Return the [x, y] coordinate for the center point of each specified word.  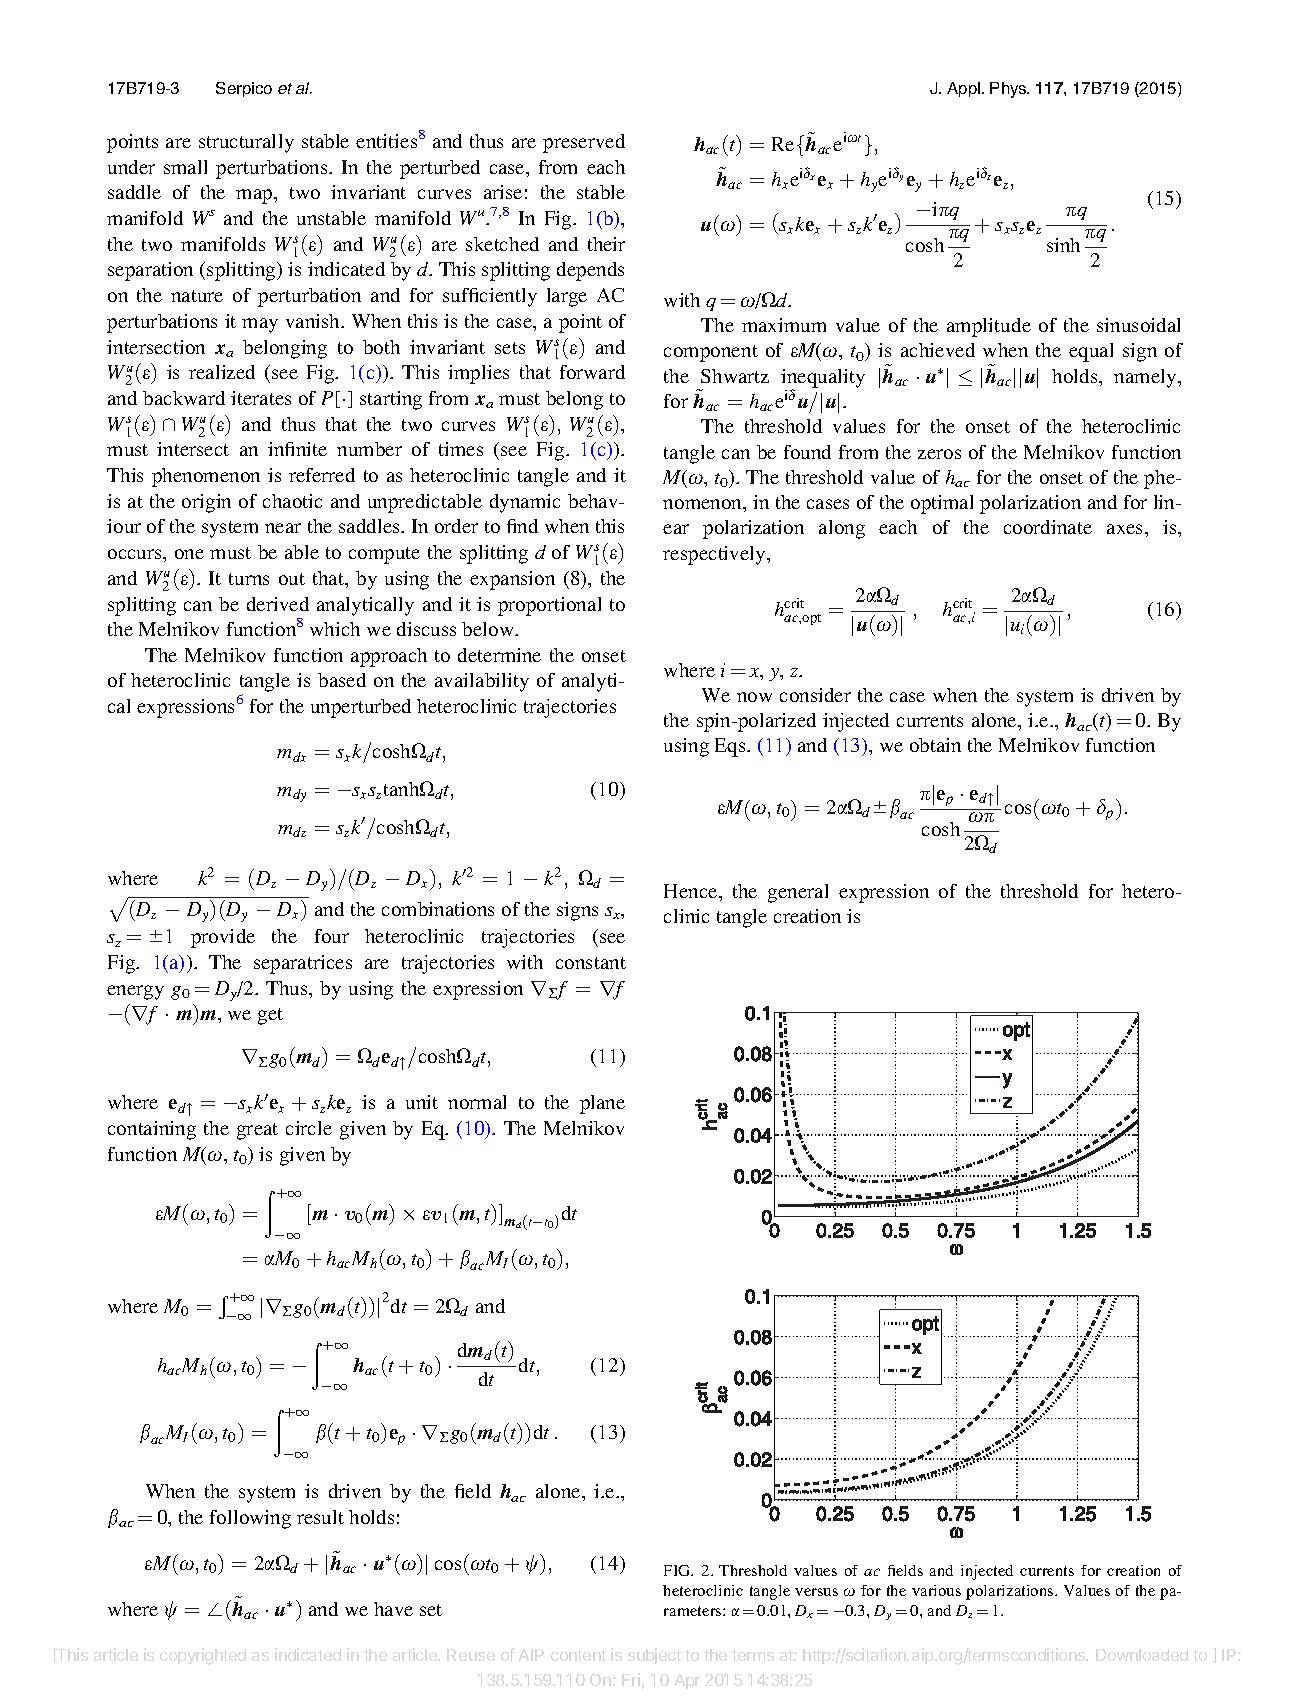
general [798, 893]
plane [602, 1104]
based [342, 680]
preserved [584, 143]
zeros [939, 454]
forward [592, 372]
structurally [246, 143]
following [250, 1519]
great [257, 1131]
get [270, 1016]
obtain [935, 745]
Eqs [731, 747]
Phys [1009, 90]
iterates [261, 398]
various [936, 1590]
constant [591, 963]
